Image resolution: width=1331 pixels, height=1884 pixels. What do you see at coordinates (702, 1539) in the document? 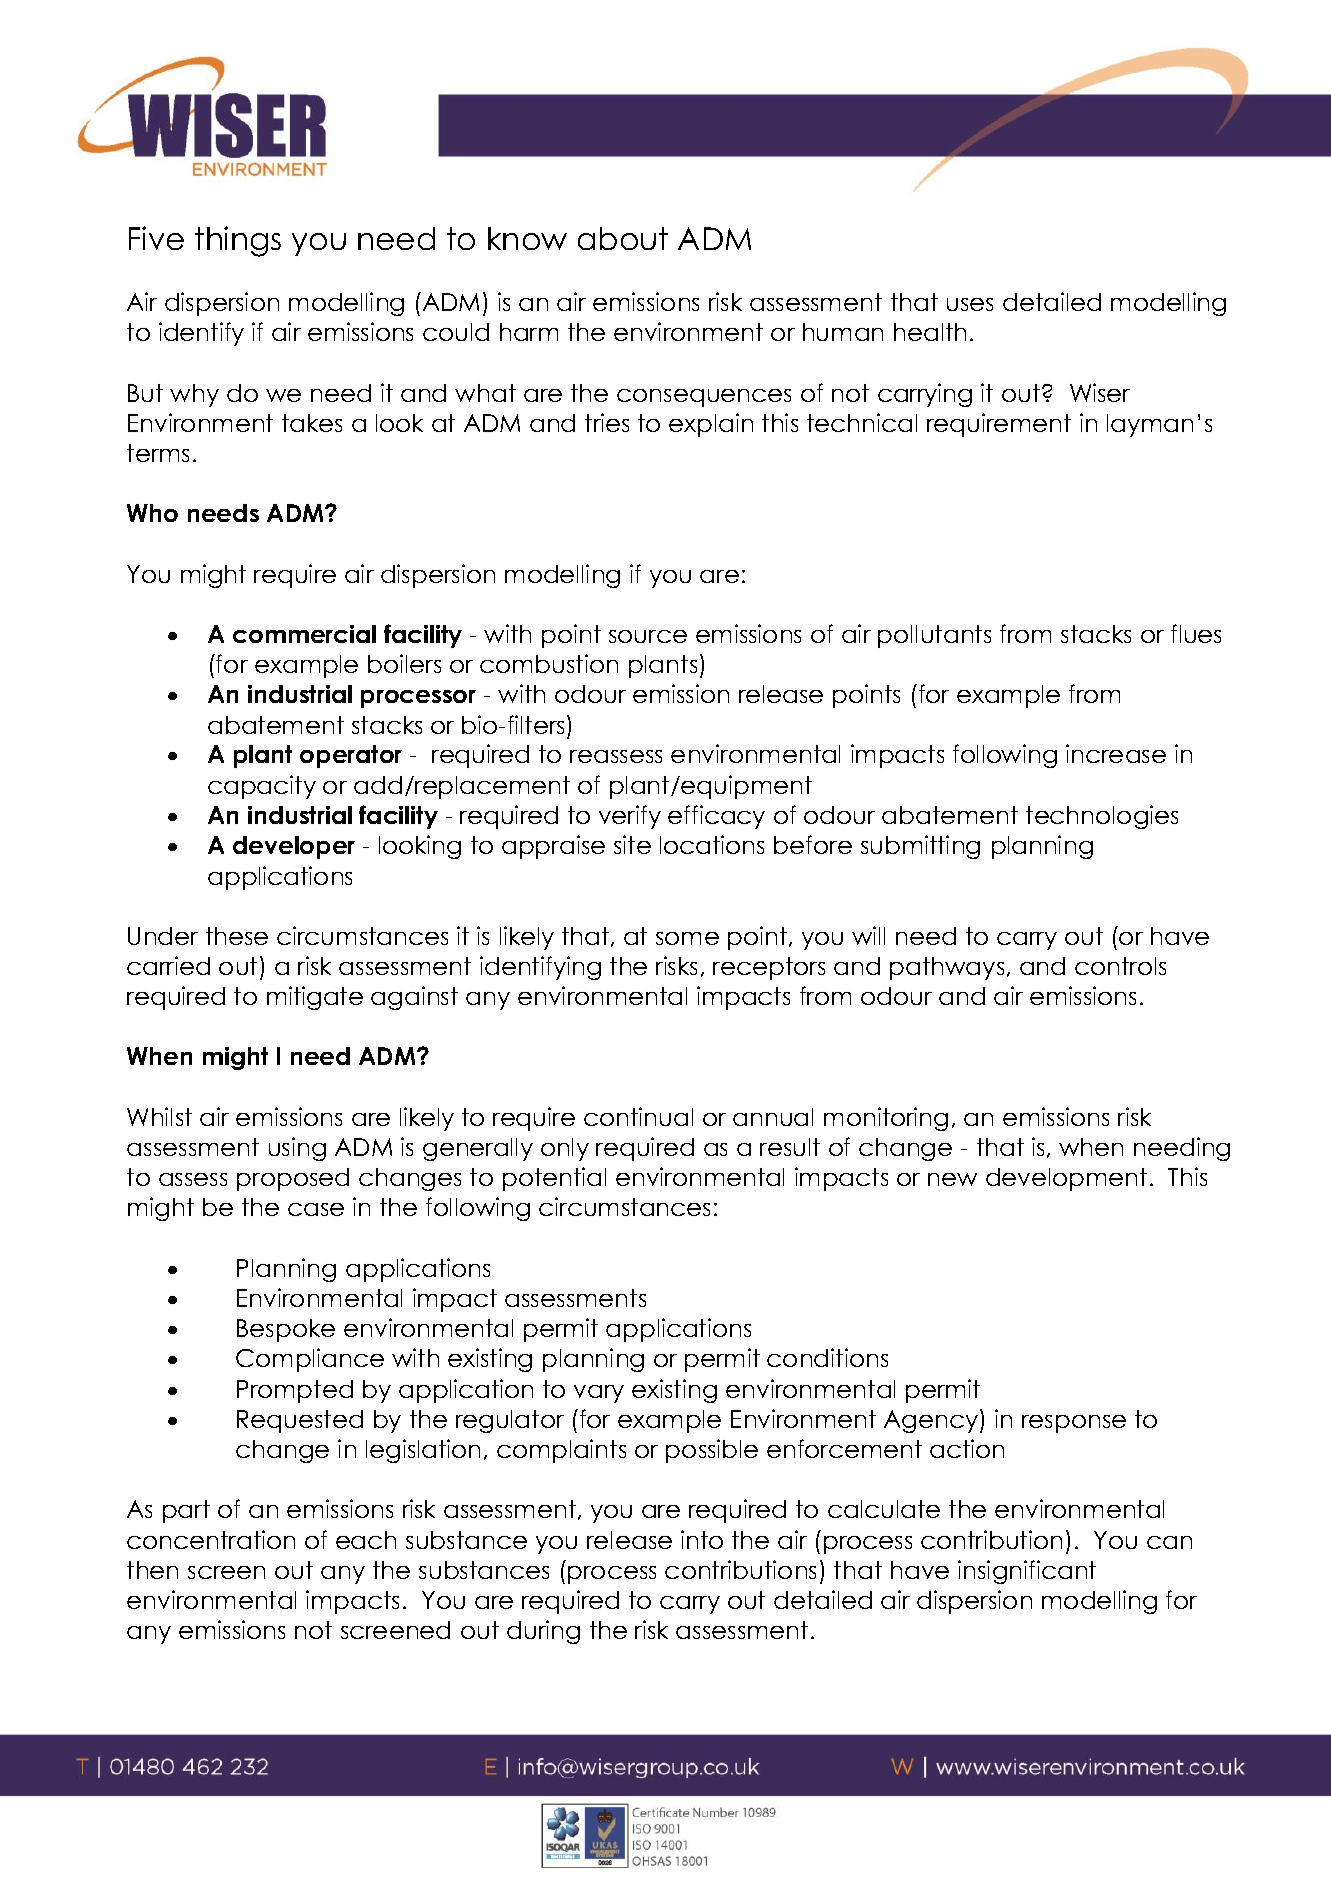
I see `into` at bounding box center [702, 1539].
